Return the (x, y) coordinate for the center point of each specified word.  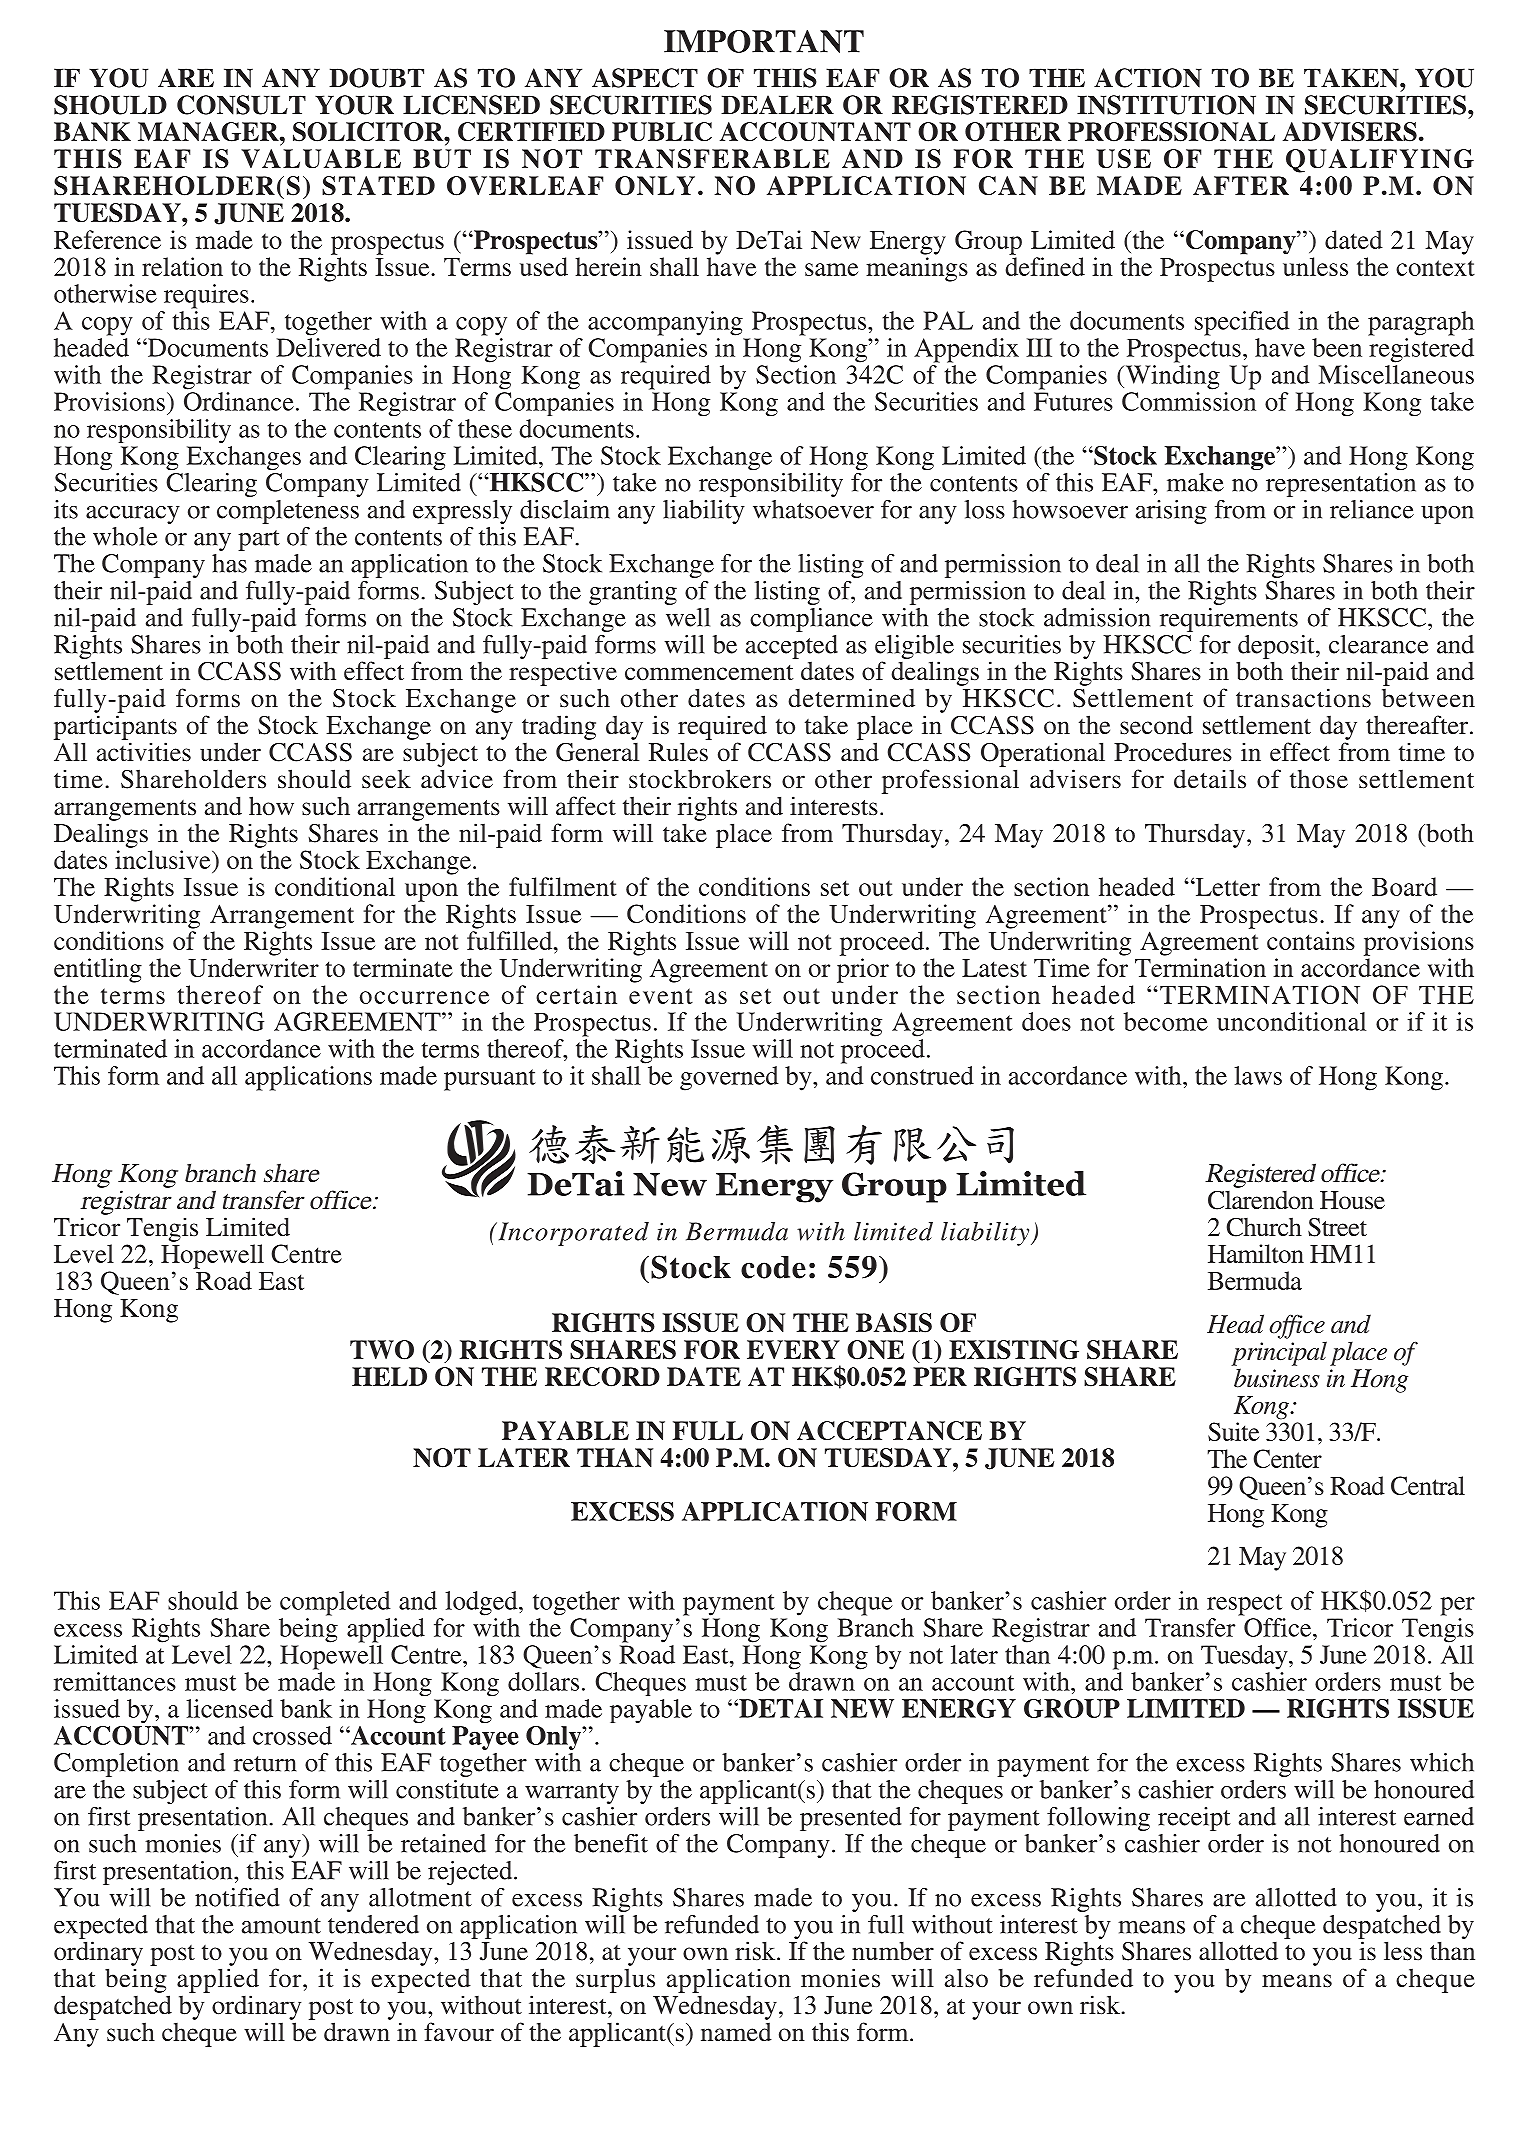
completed (335, 1603)
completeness (288, 512)
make (1195, 482)
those (1319, 779)
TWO (382, 1350)
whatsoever (813, 509)
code (773, 1267)
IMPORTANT (764, 41)
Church (1264, 1227)
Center (1288, 1458)
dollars (543, 1681)
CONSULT (241, 105)
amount (281, 1926)
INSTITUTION (1166, 105)
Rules (678, 752)
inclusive (164, 859)
